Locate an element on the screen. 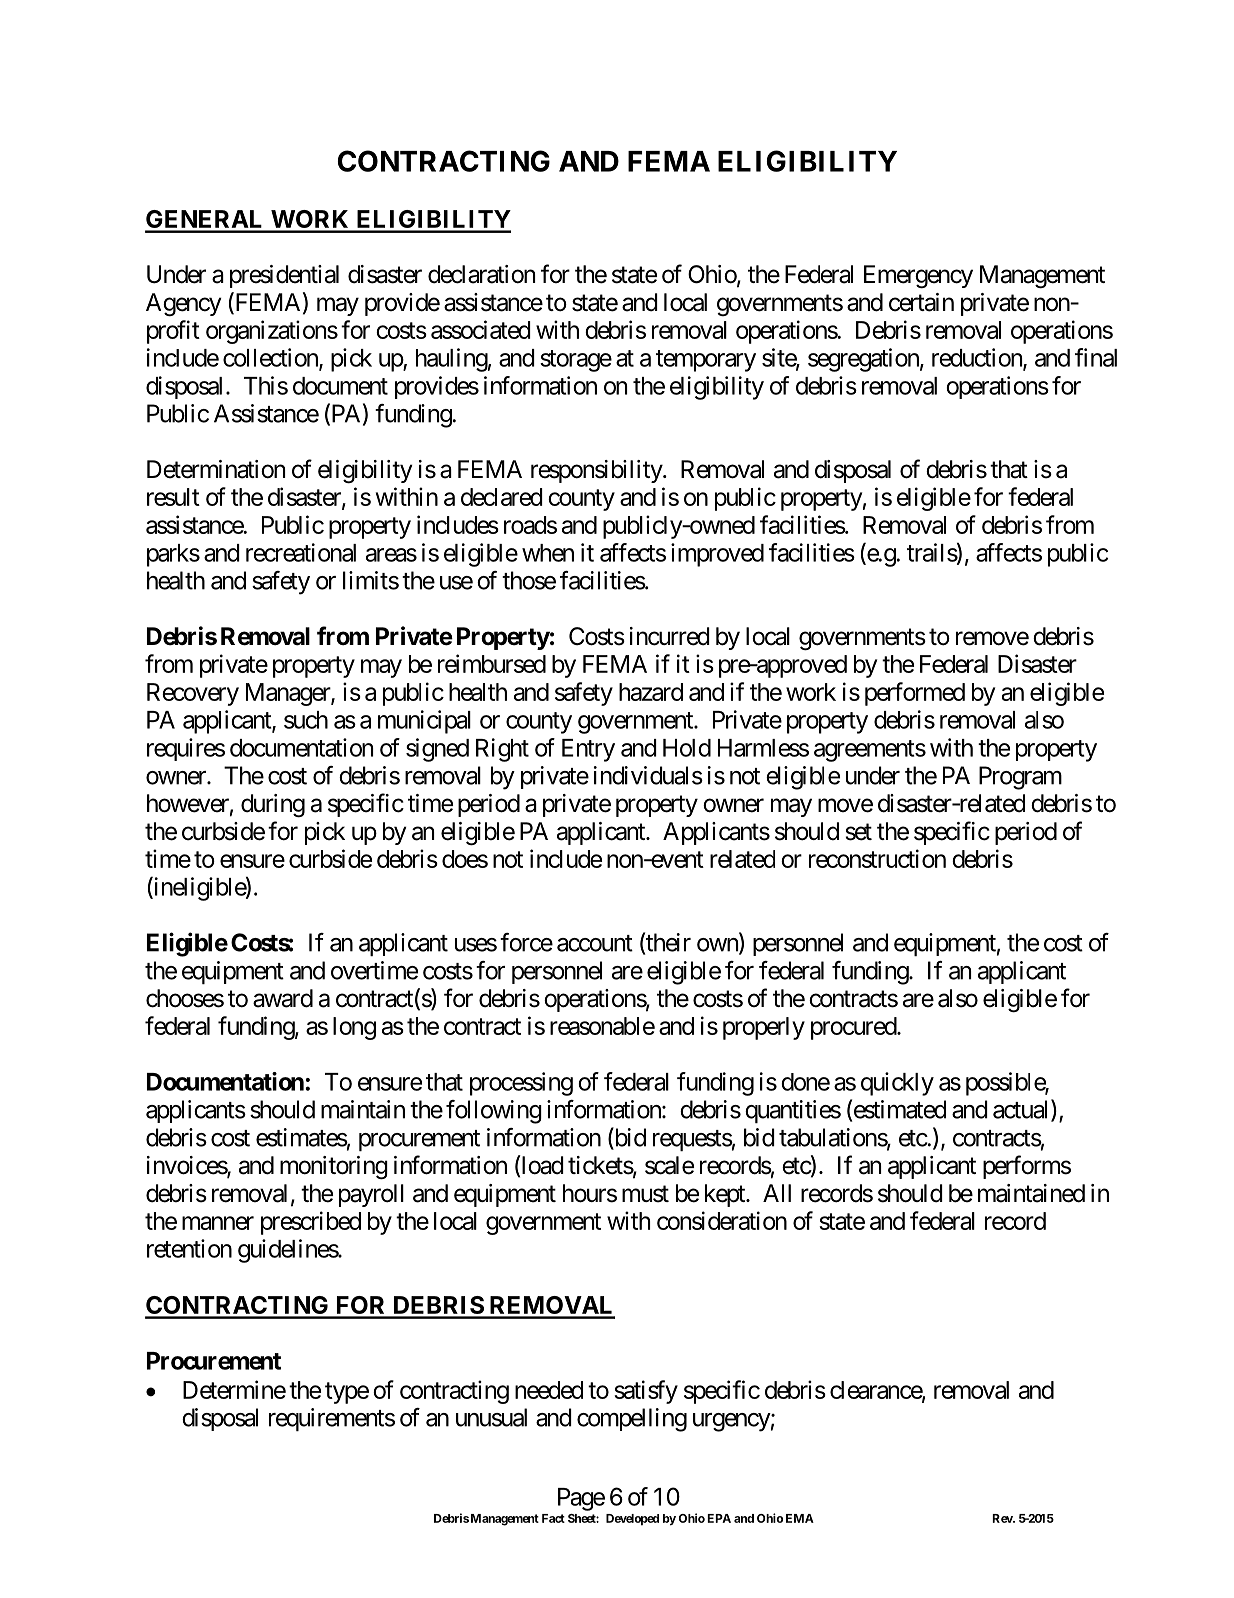  unusual is located at coordinates (491, 1417).
